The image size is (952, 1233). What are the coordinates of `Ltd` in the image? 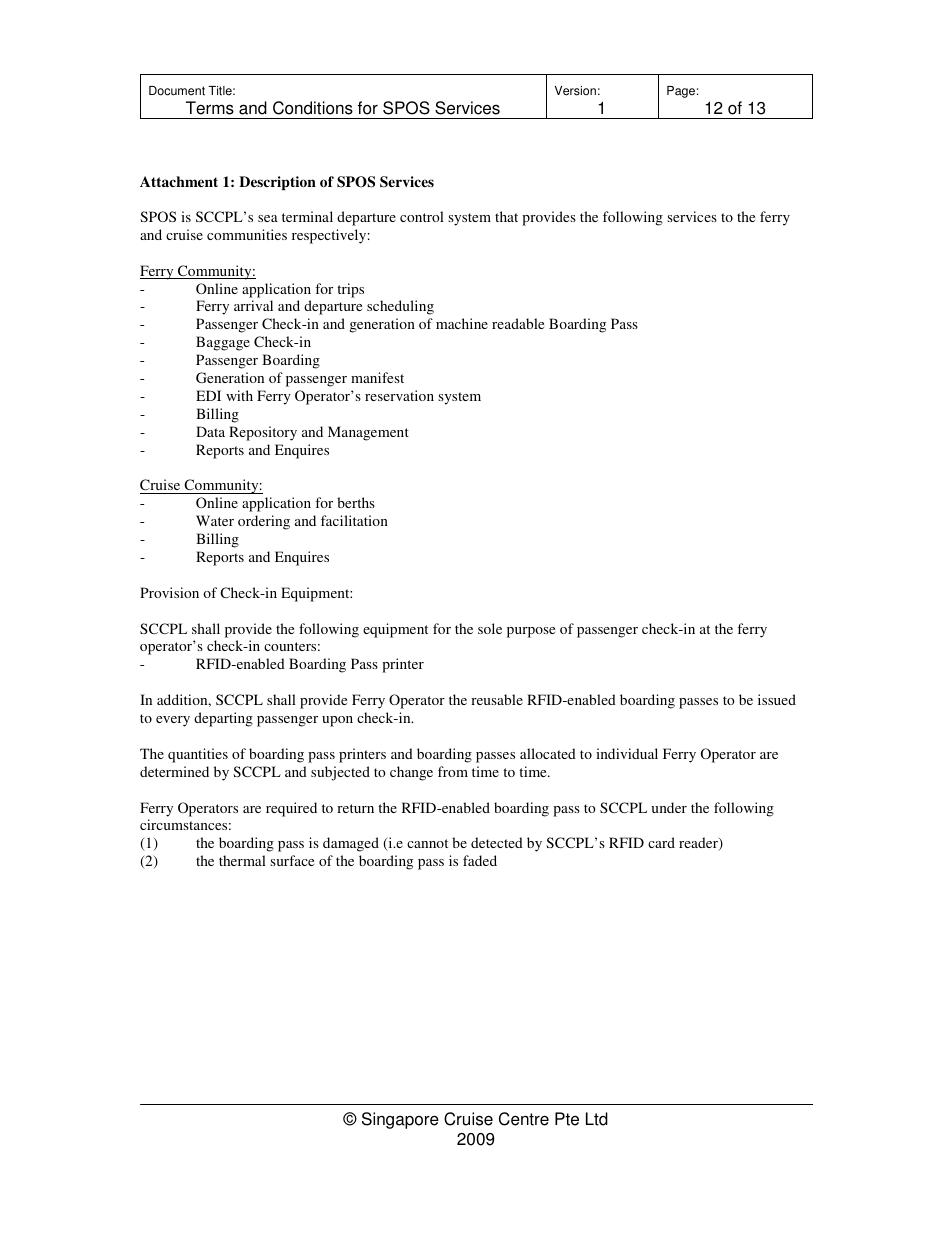 It's located at (597, 1119).
